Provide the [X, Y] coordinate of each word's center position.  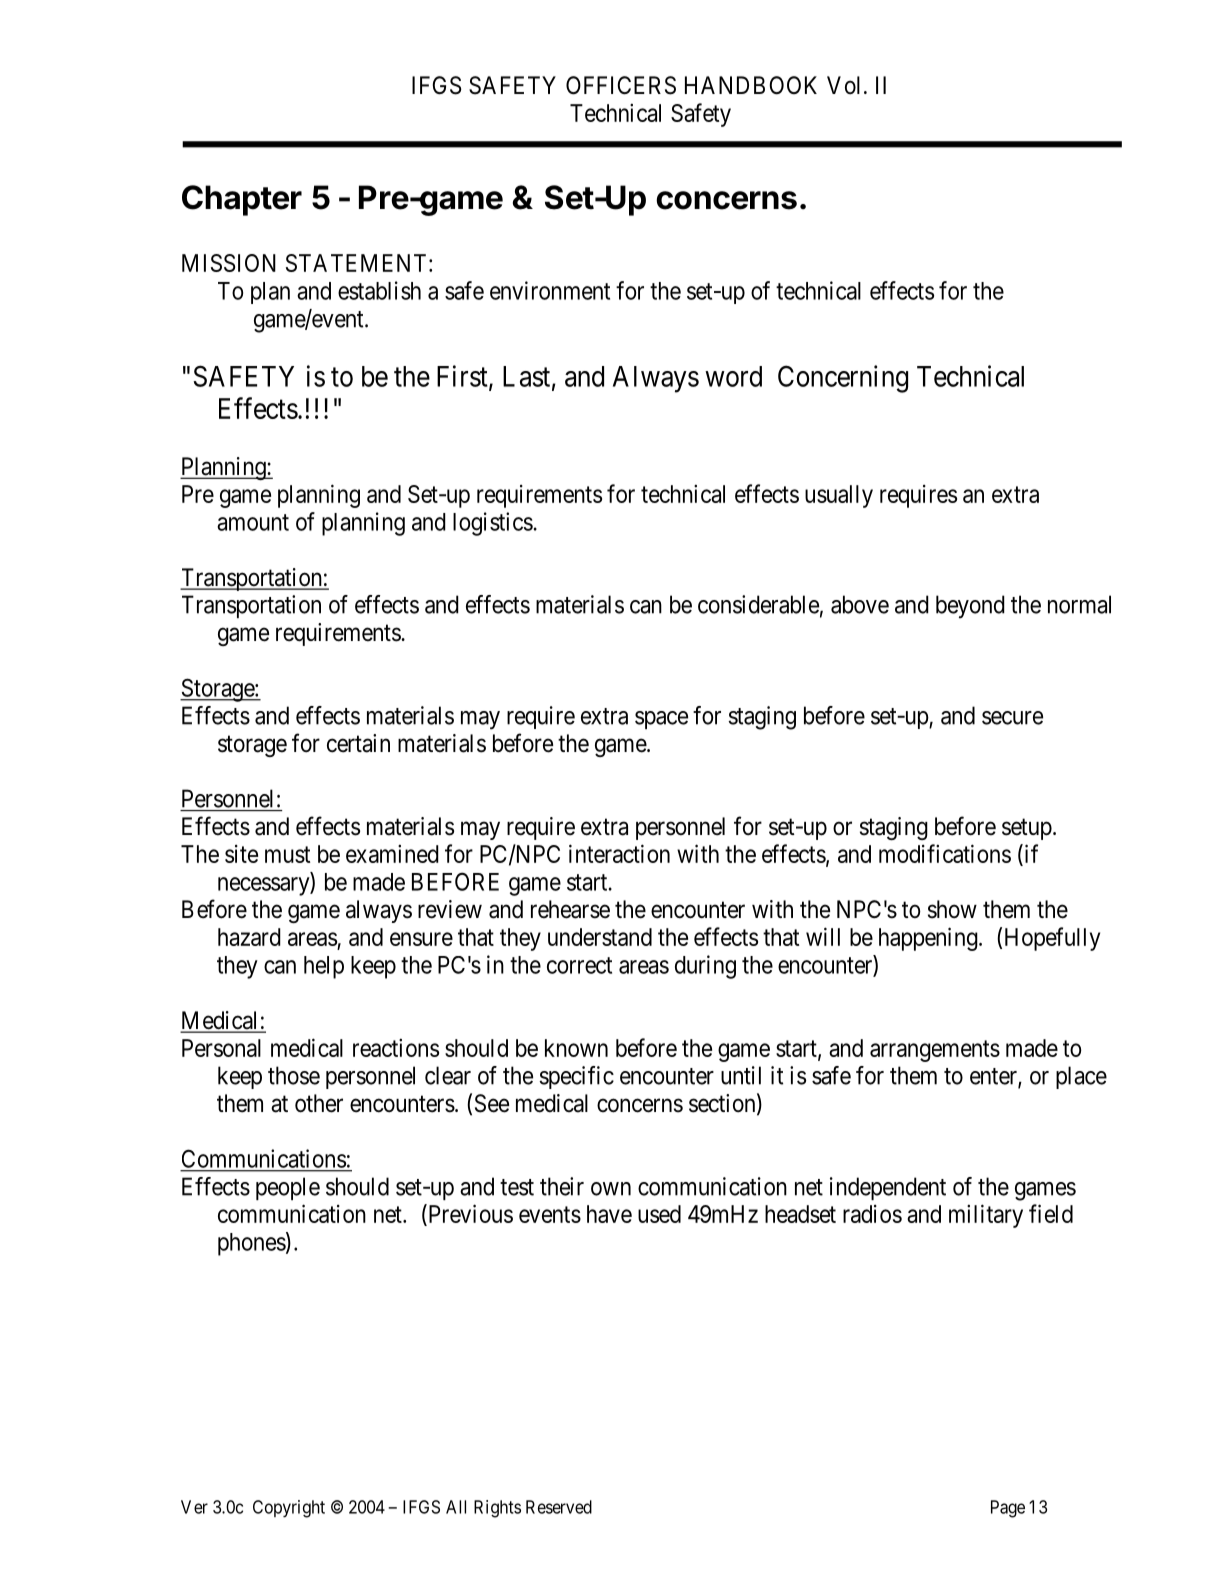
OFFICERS [621, 85]
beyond [970, 607]
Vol [843, 85]
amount [253, 522]
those [294, 1075]
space [661, 720]
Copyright [289, 1509]
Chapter [242, 200]
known [576, 1048]
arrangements [935, 1051]
